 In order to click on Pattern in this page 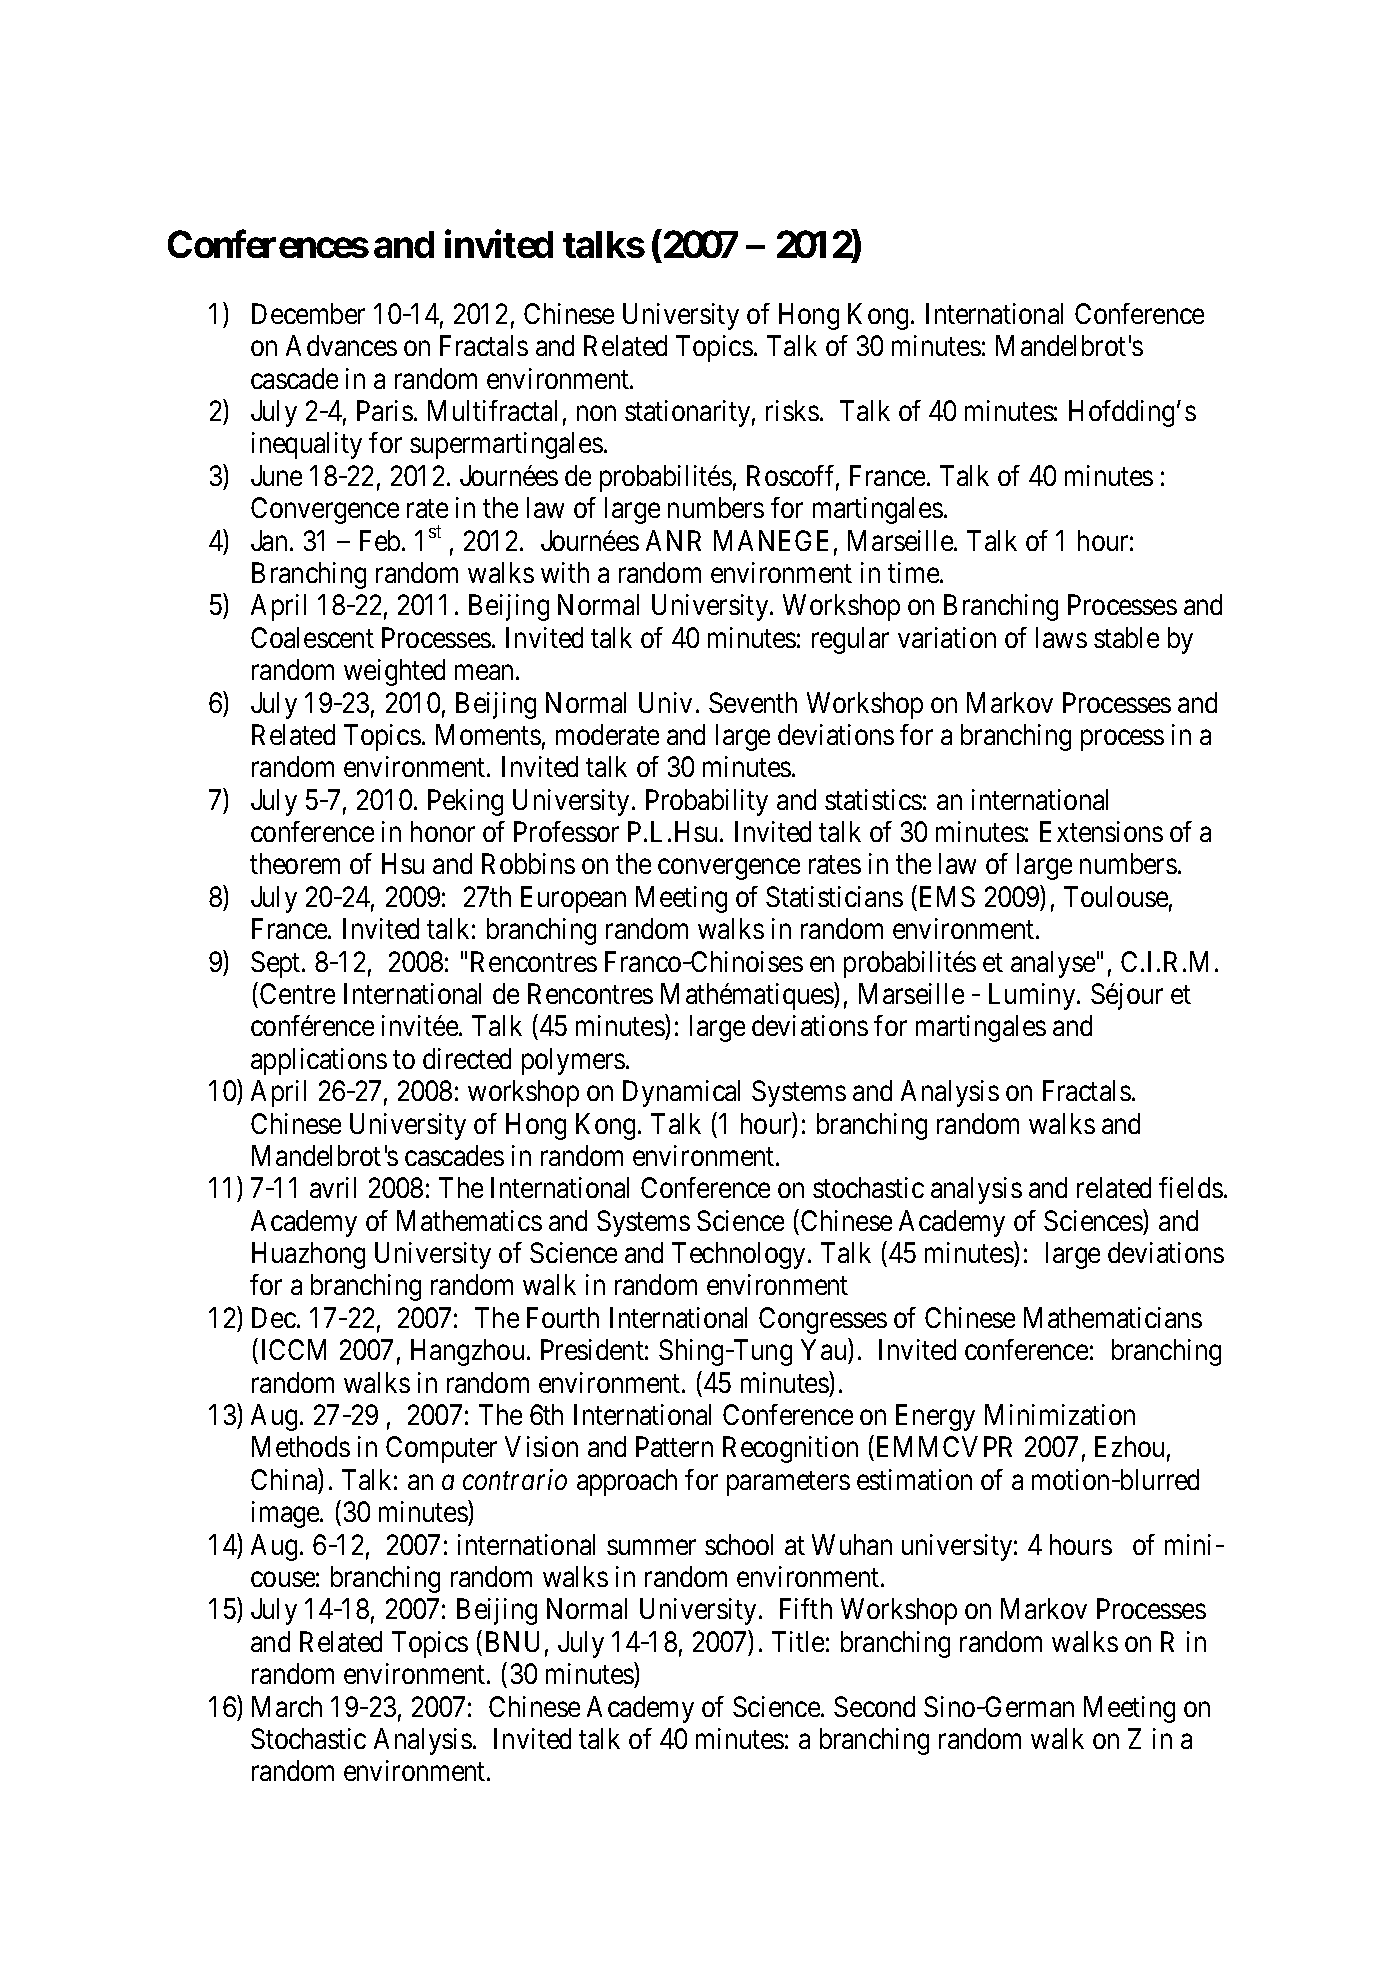, I will do `click(674, 1447)`.
